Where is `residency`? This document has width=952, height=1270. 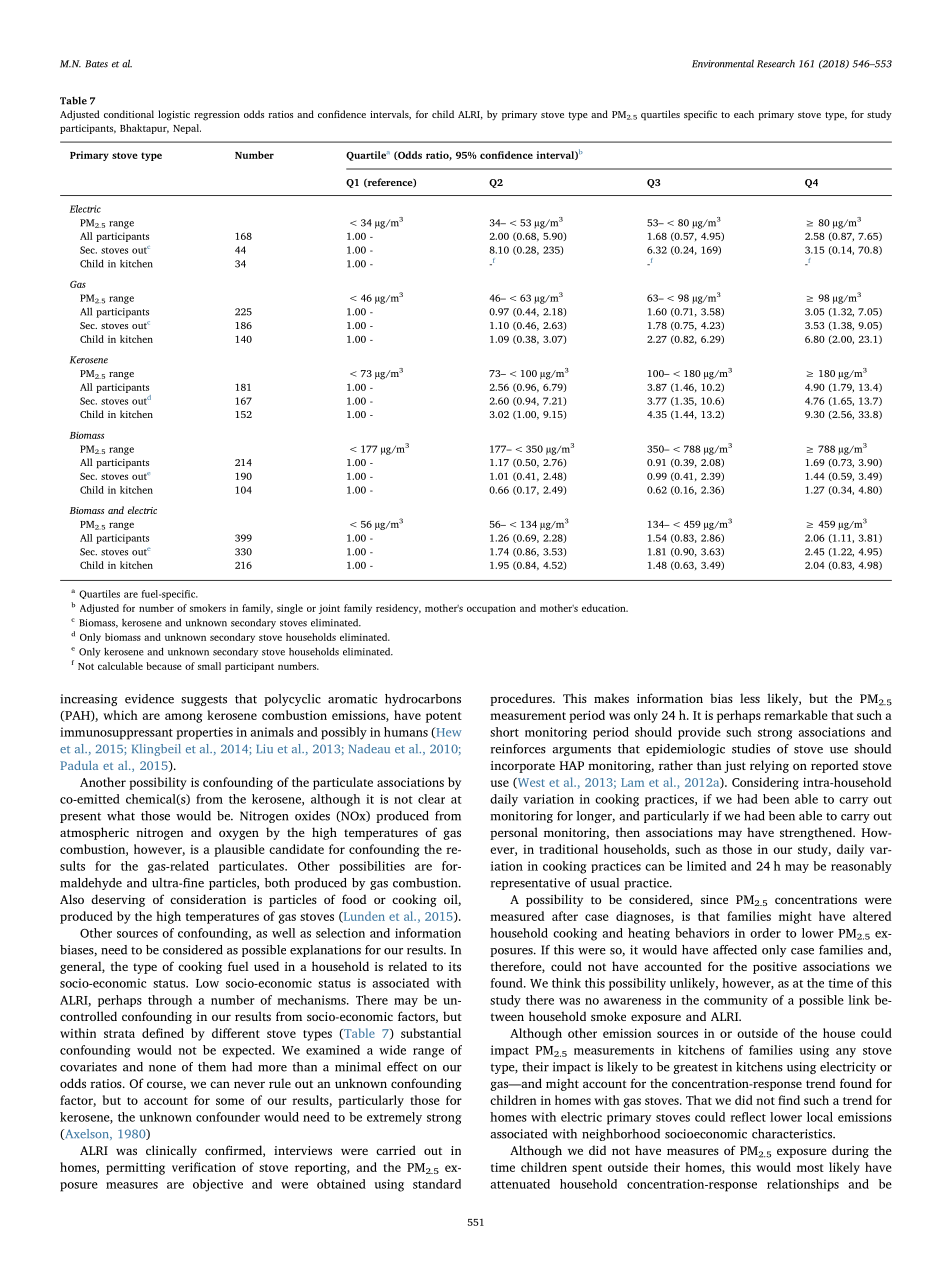
residency is located at coordinates (398, 609).
